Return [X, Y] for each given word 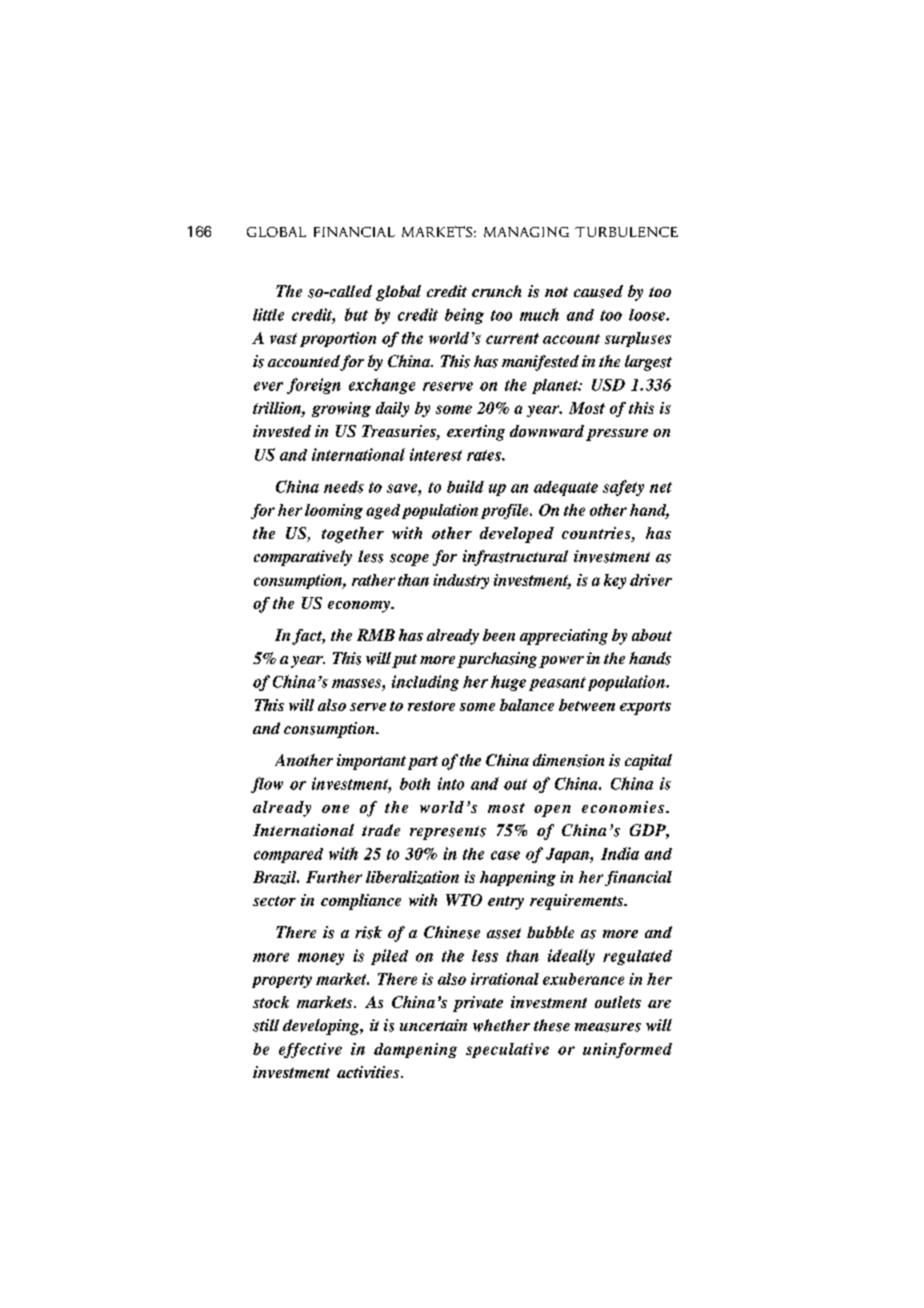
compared [288, 855]
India [620, 853]
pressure [617, 435]
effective [310, 1050]
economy [360, 607]
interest [436, 454]
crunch [496, 291]
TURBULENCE [626, 232]
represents [448, 833]
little [268, 314]
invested [282, 431]
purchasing [497, 660]
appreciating [564, 637]
